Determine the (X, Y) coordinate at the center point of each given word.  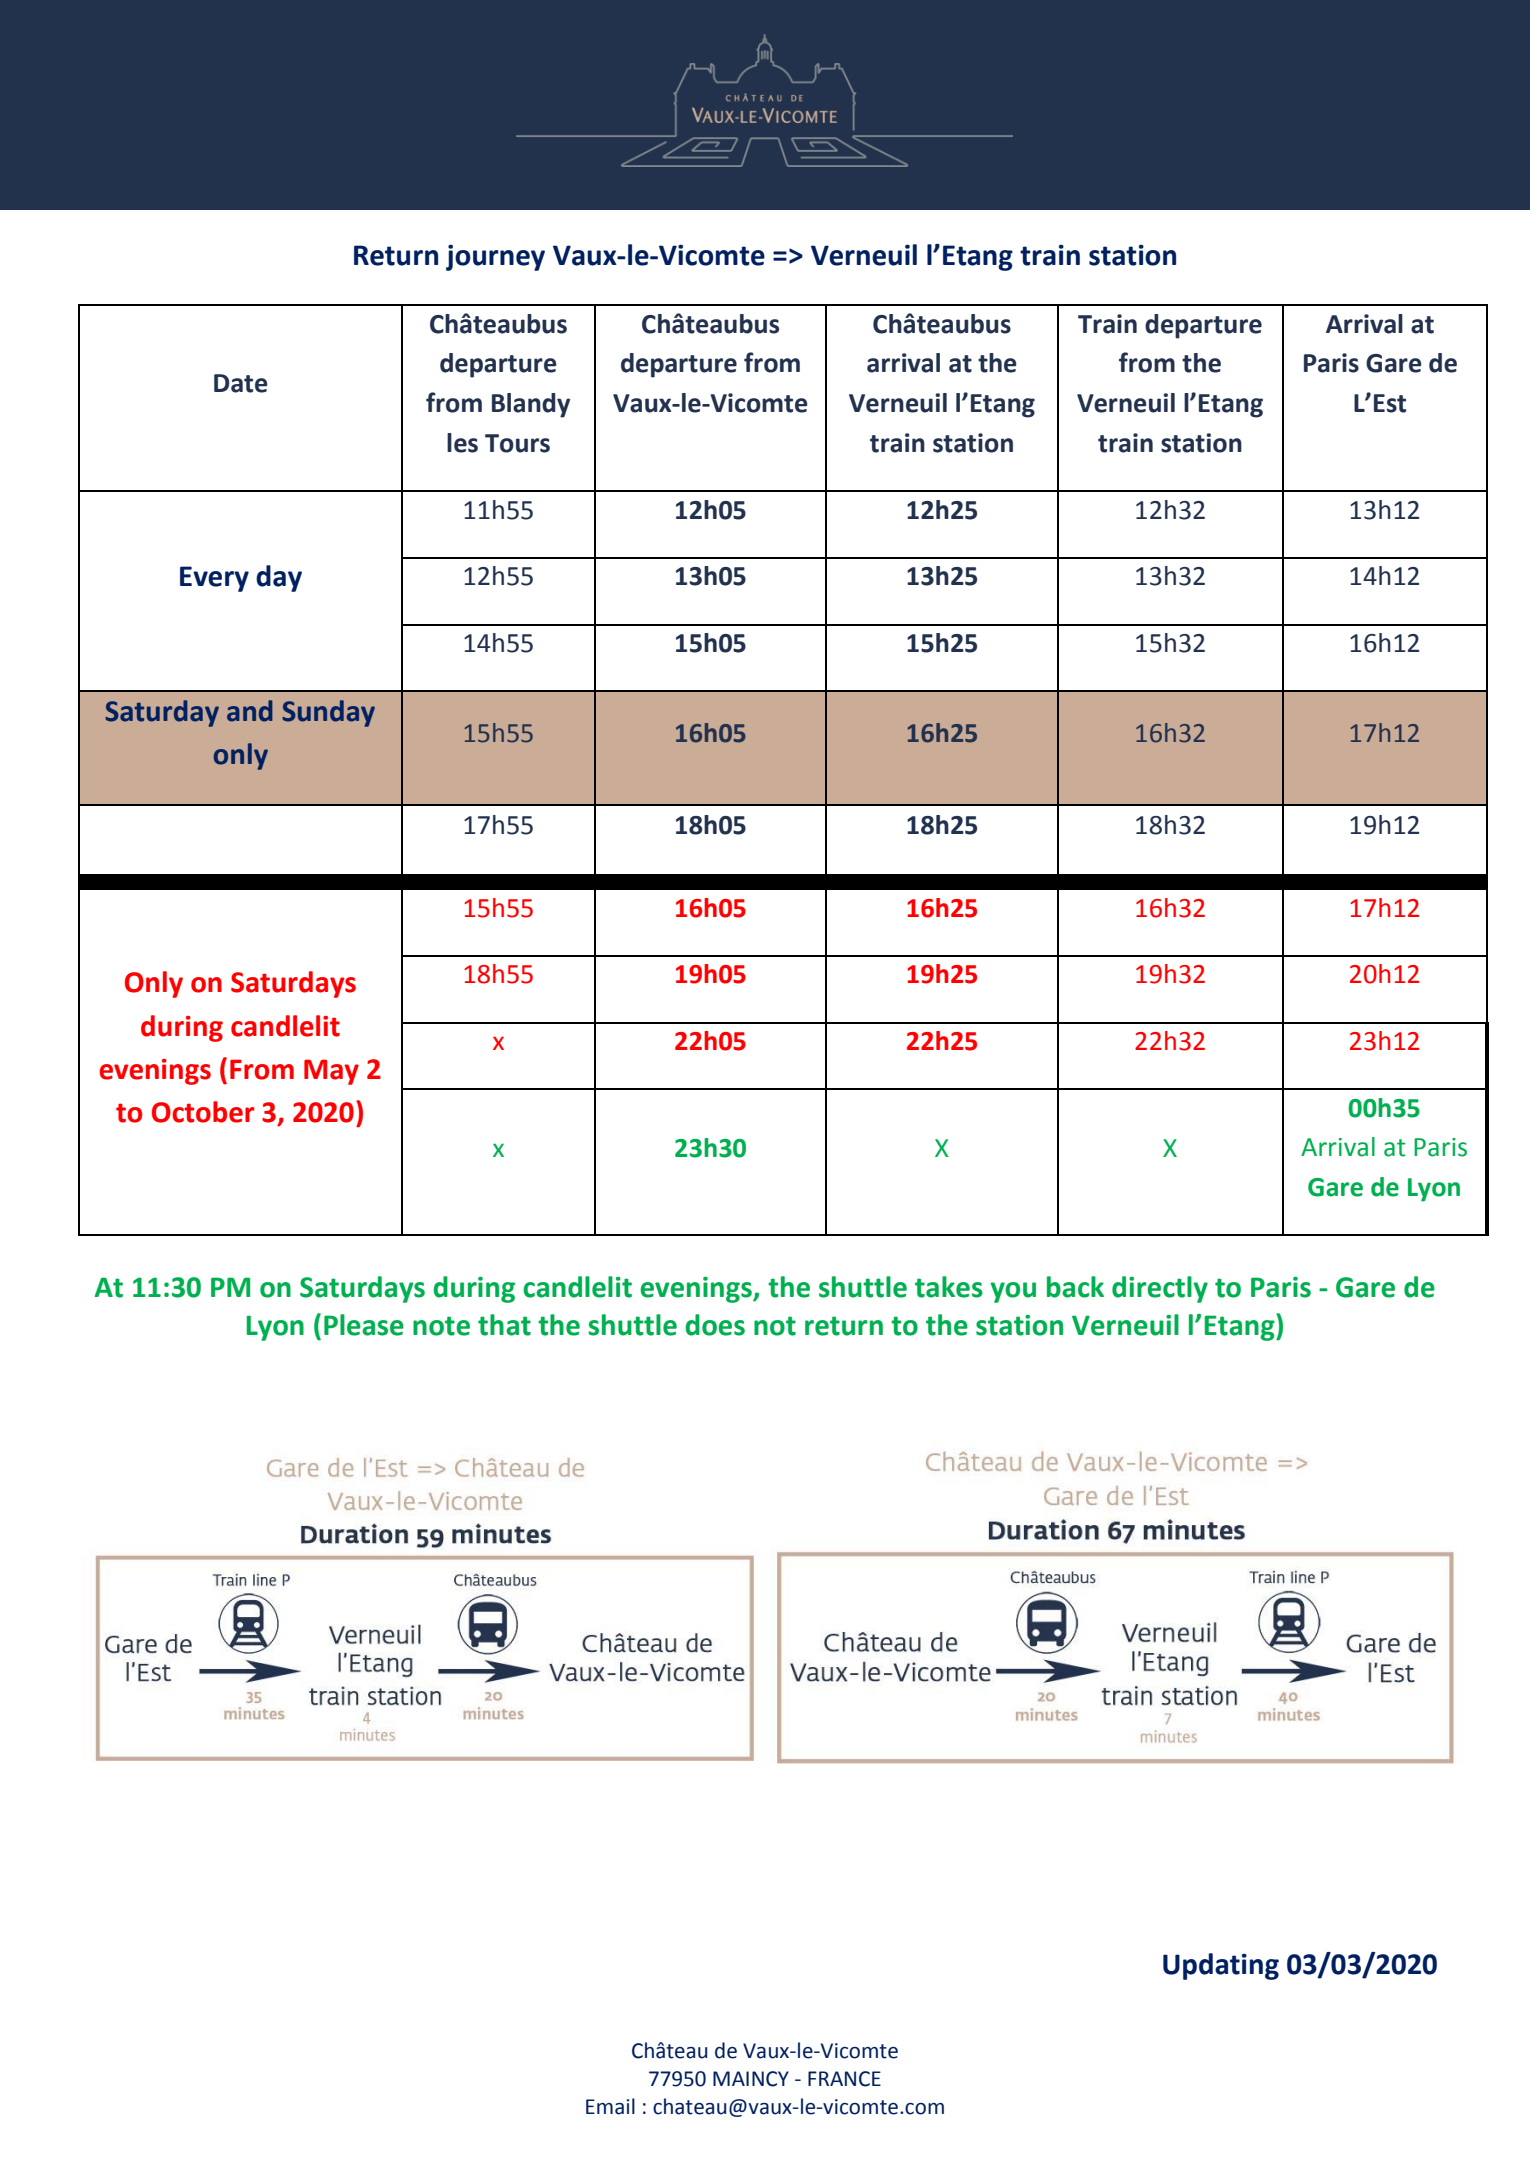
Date (241, 383)
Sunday (328, 713)
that (504, 1325)
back (1075, 1287)
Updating (1221, 1966)
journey (495, 257)
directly (1160, 1289)
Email (610, 2106)
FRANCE (844, 2079)
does (715, 1325)
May (331, 1072)
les (462, 443)
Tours (517, 443)
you (1013, 1292)
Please (364, 1325)
